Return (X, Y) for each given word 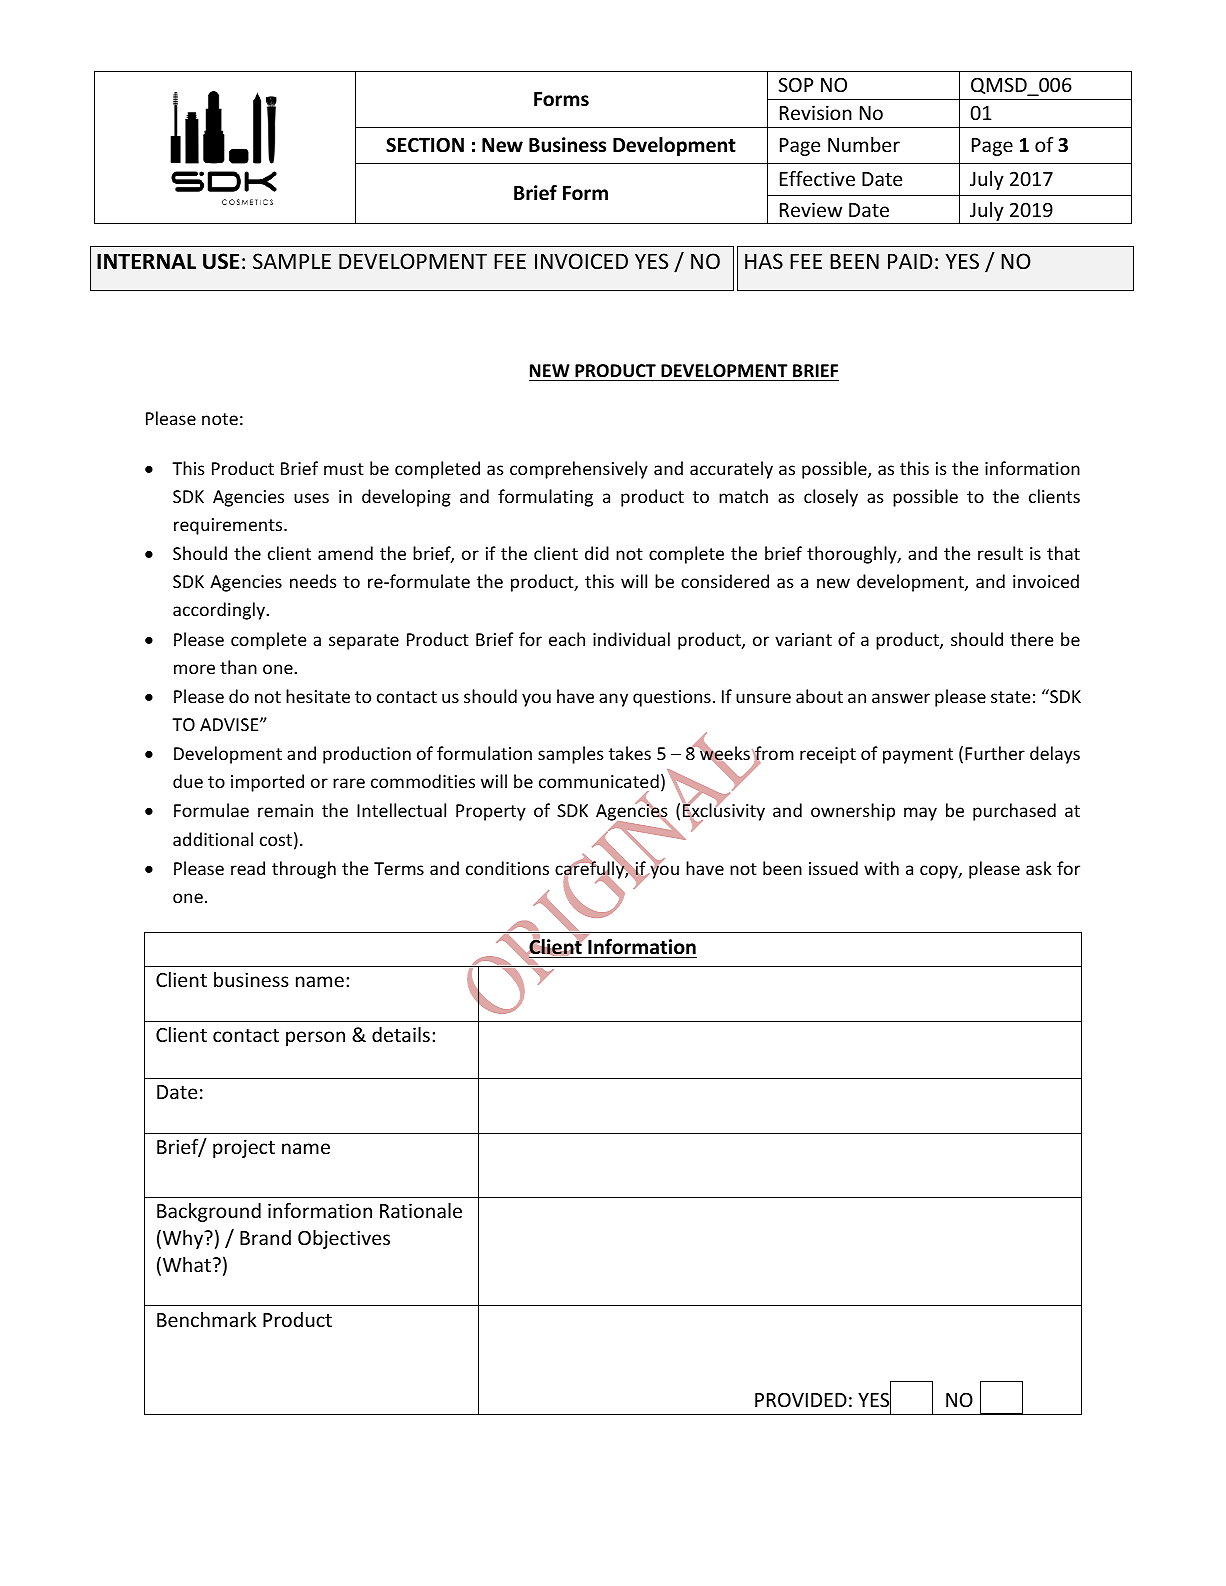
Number (864, 144)
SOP (795, 85)
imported (267, 783)
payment (918, 756)
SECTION (425, 145)
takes (630, 753)
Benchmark (207, 1319)
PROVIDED (801, 1400)
